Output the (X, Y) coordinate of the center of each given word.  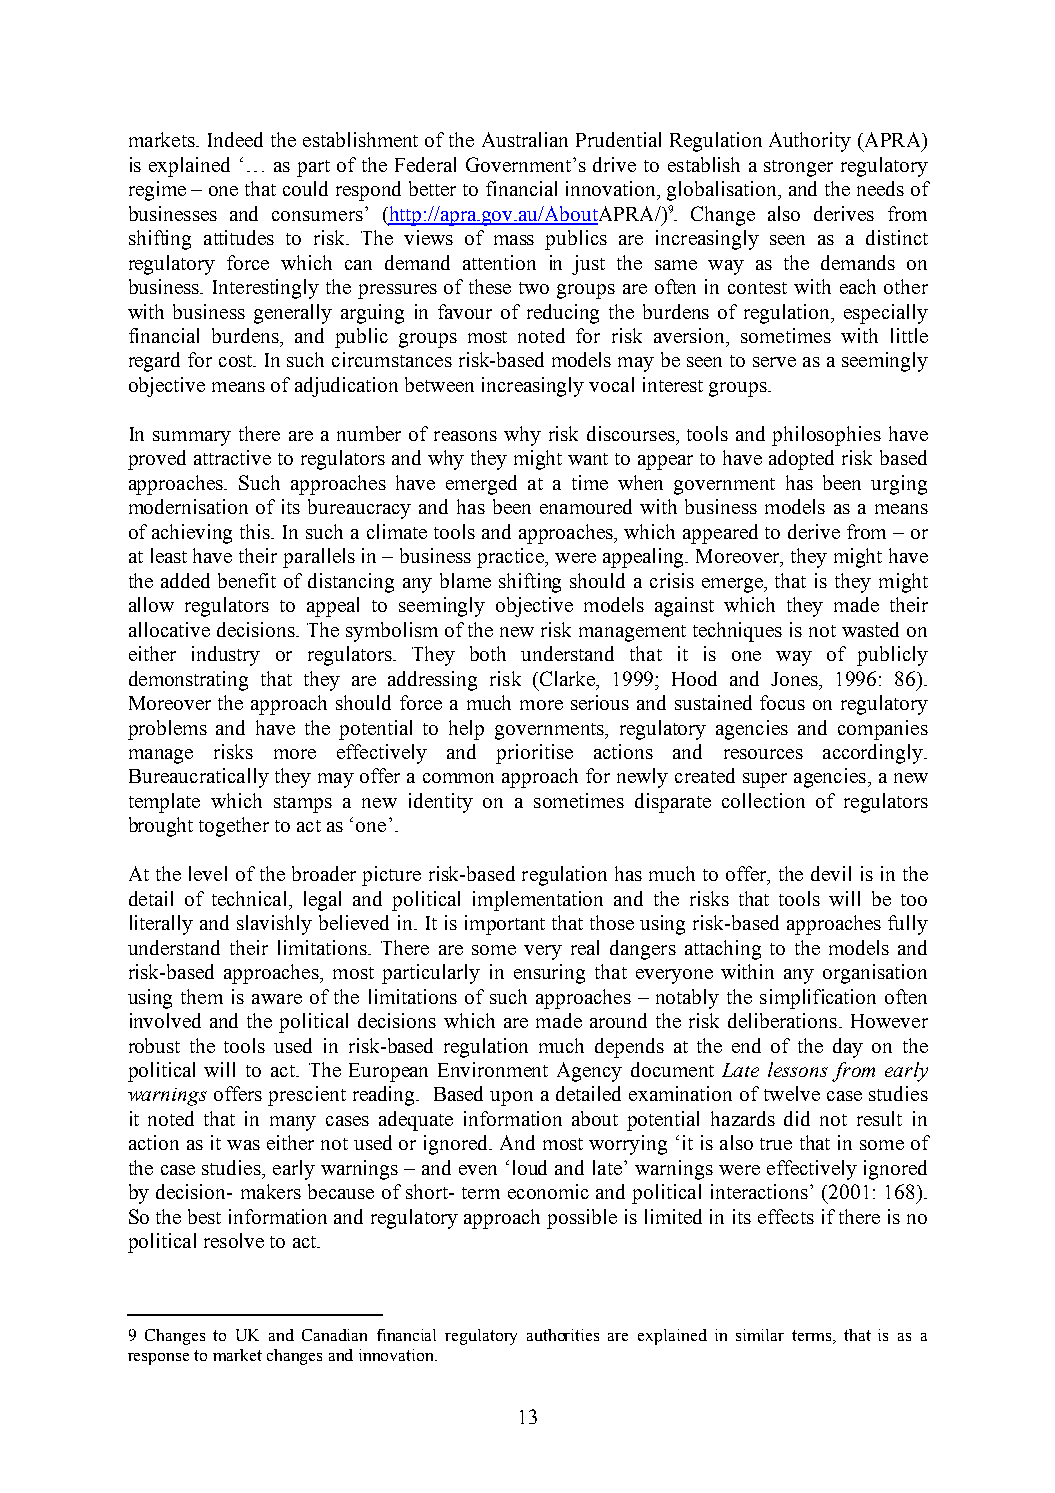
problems (167, 730)
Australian (525, 139)
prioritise (534, 754)
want (588, 459)
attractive (232, 457)
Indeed (235, 139)
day (848, 1048)
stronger (798, 168)
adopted (801, 460)
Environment (493, 1069)
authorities (563, 1335)
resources (763, 754)
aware (277, 999)
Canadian (334, 1335)
